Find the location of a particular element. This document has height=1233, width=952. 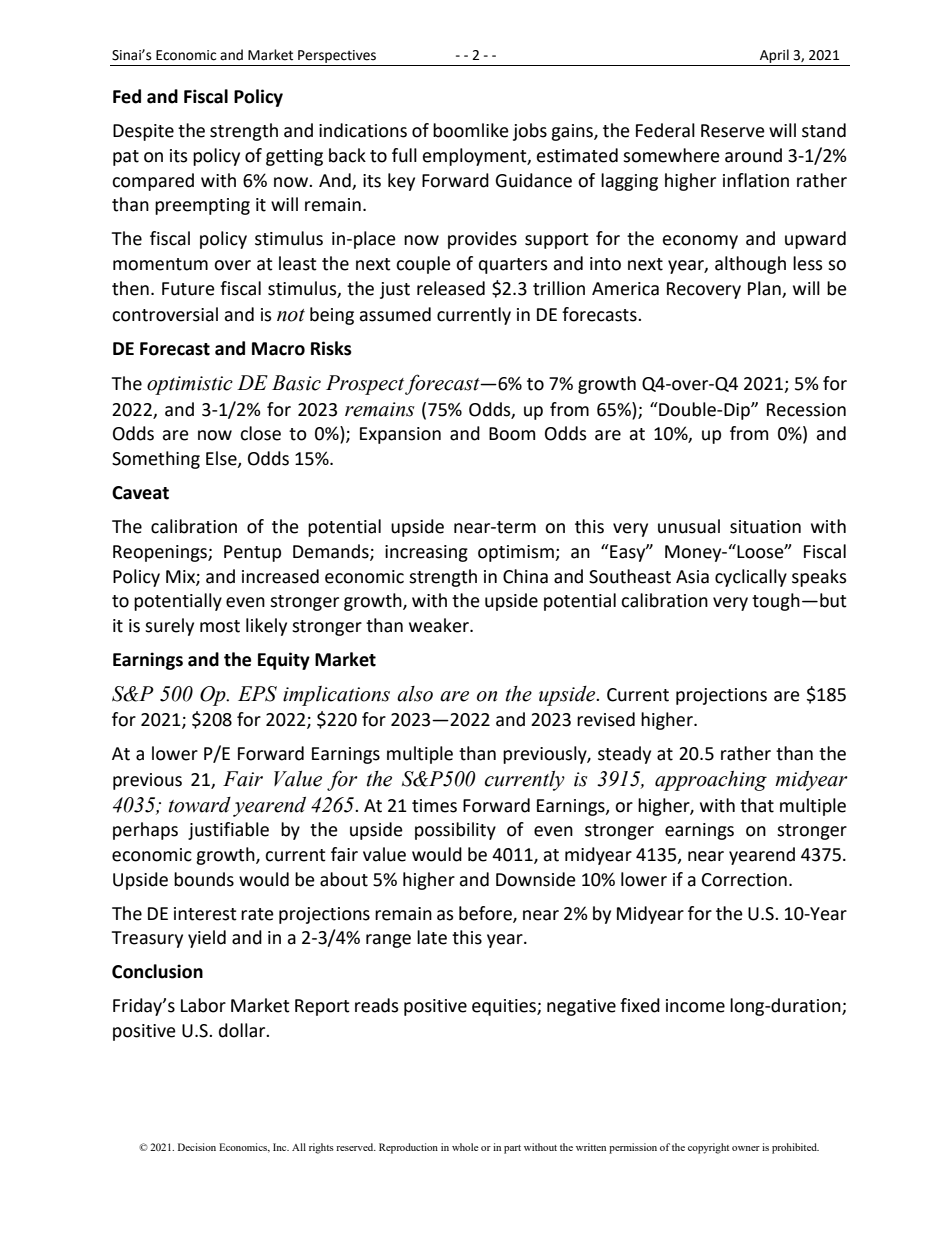

Despite is located at coordinates (143, 132).
